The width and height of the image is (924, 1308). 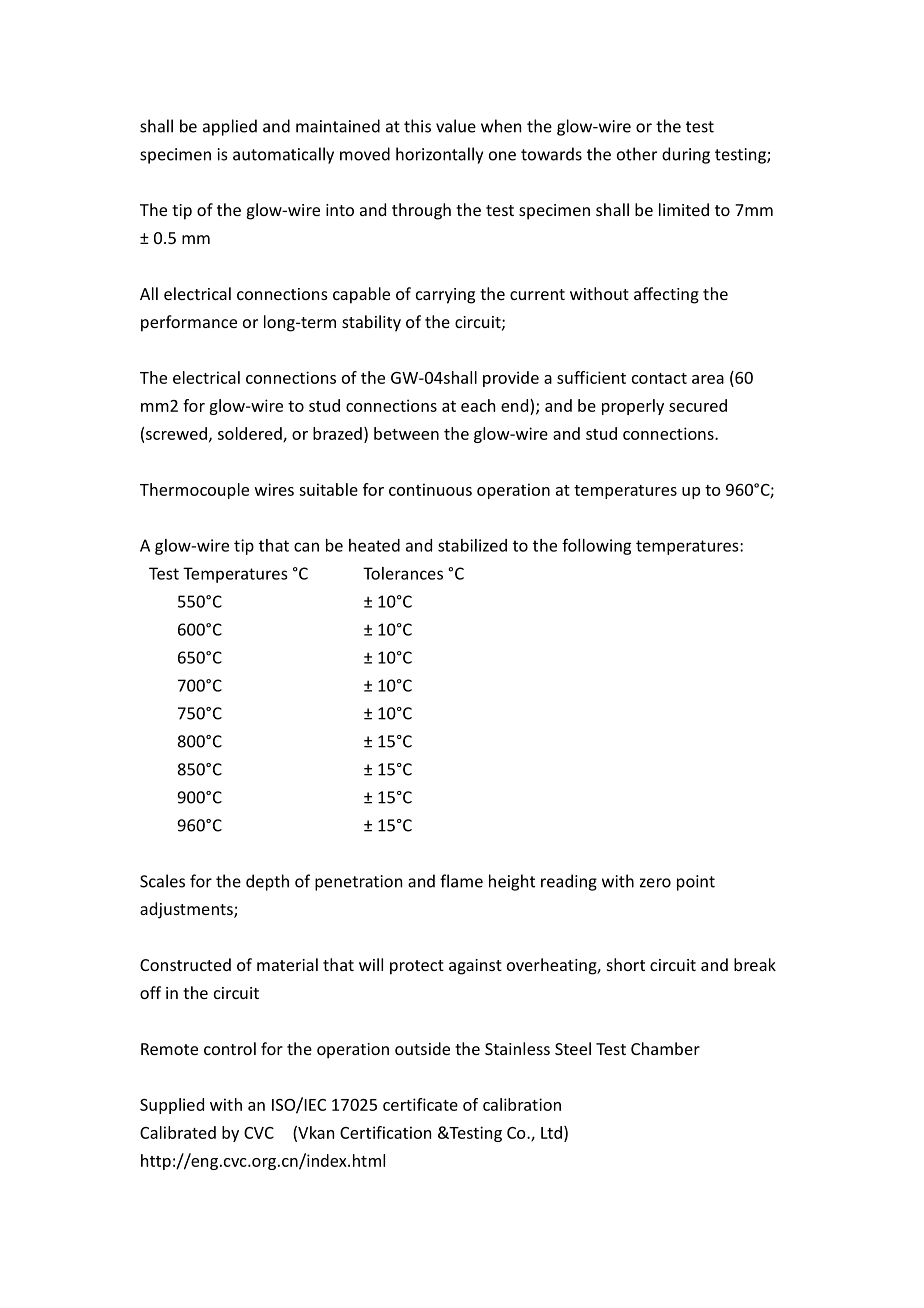 I want to click on during, so click(x=686, y=155).
